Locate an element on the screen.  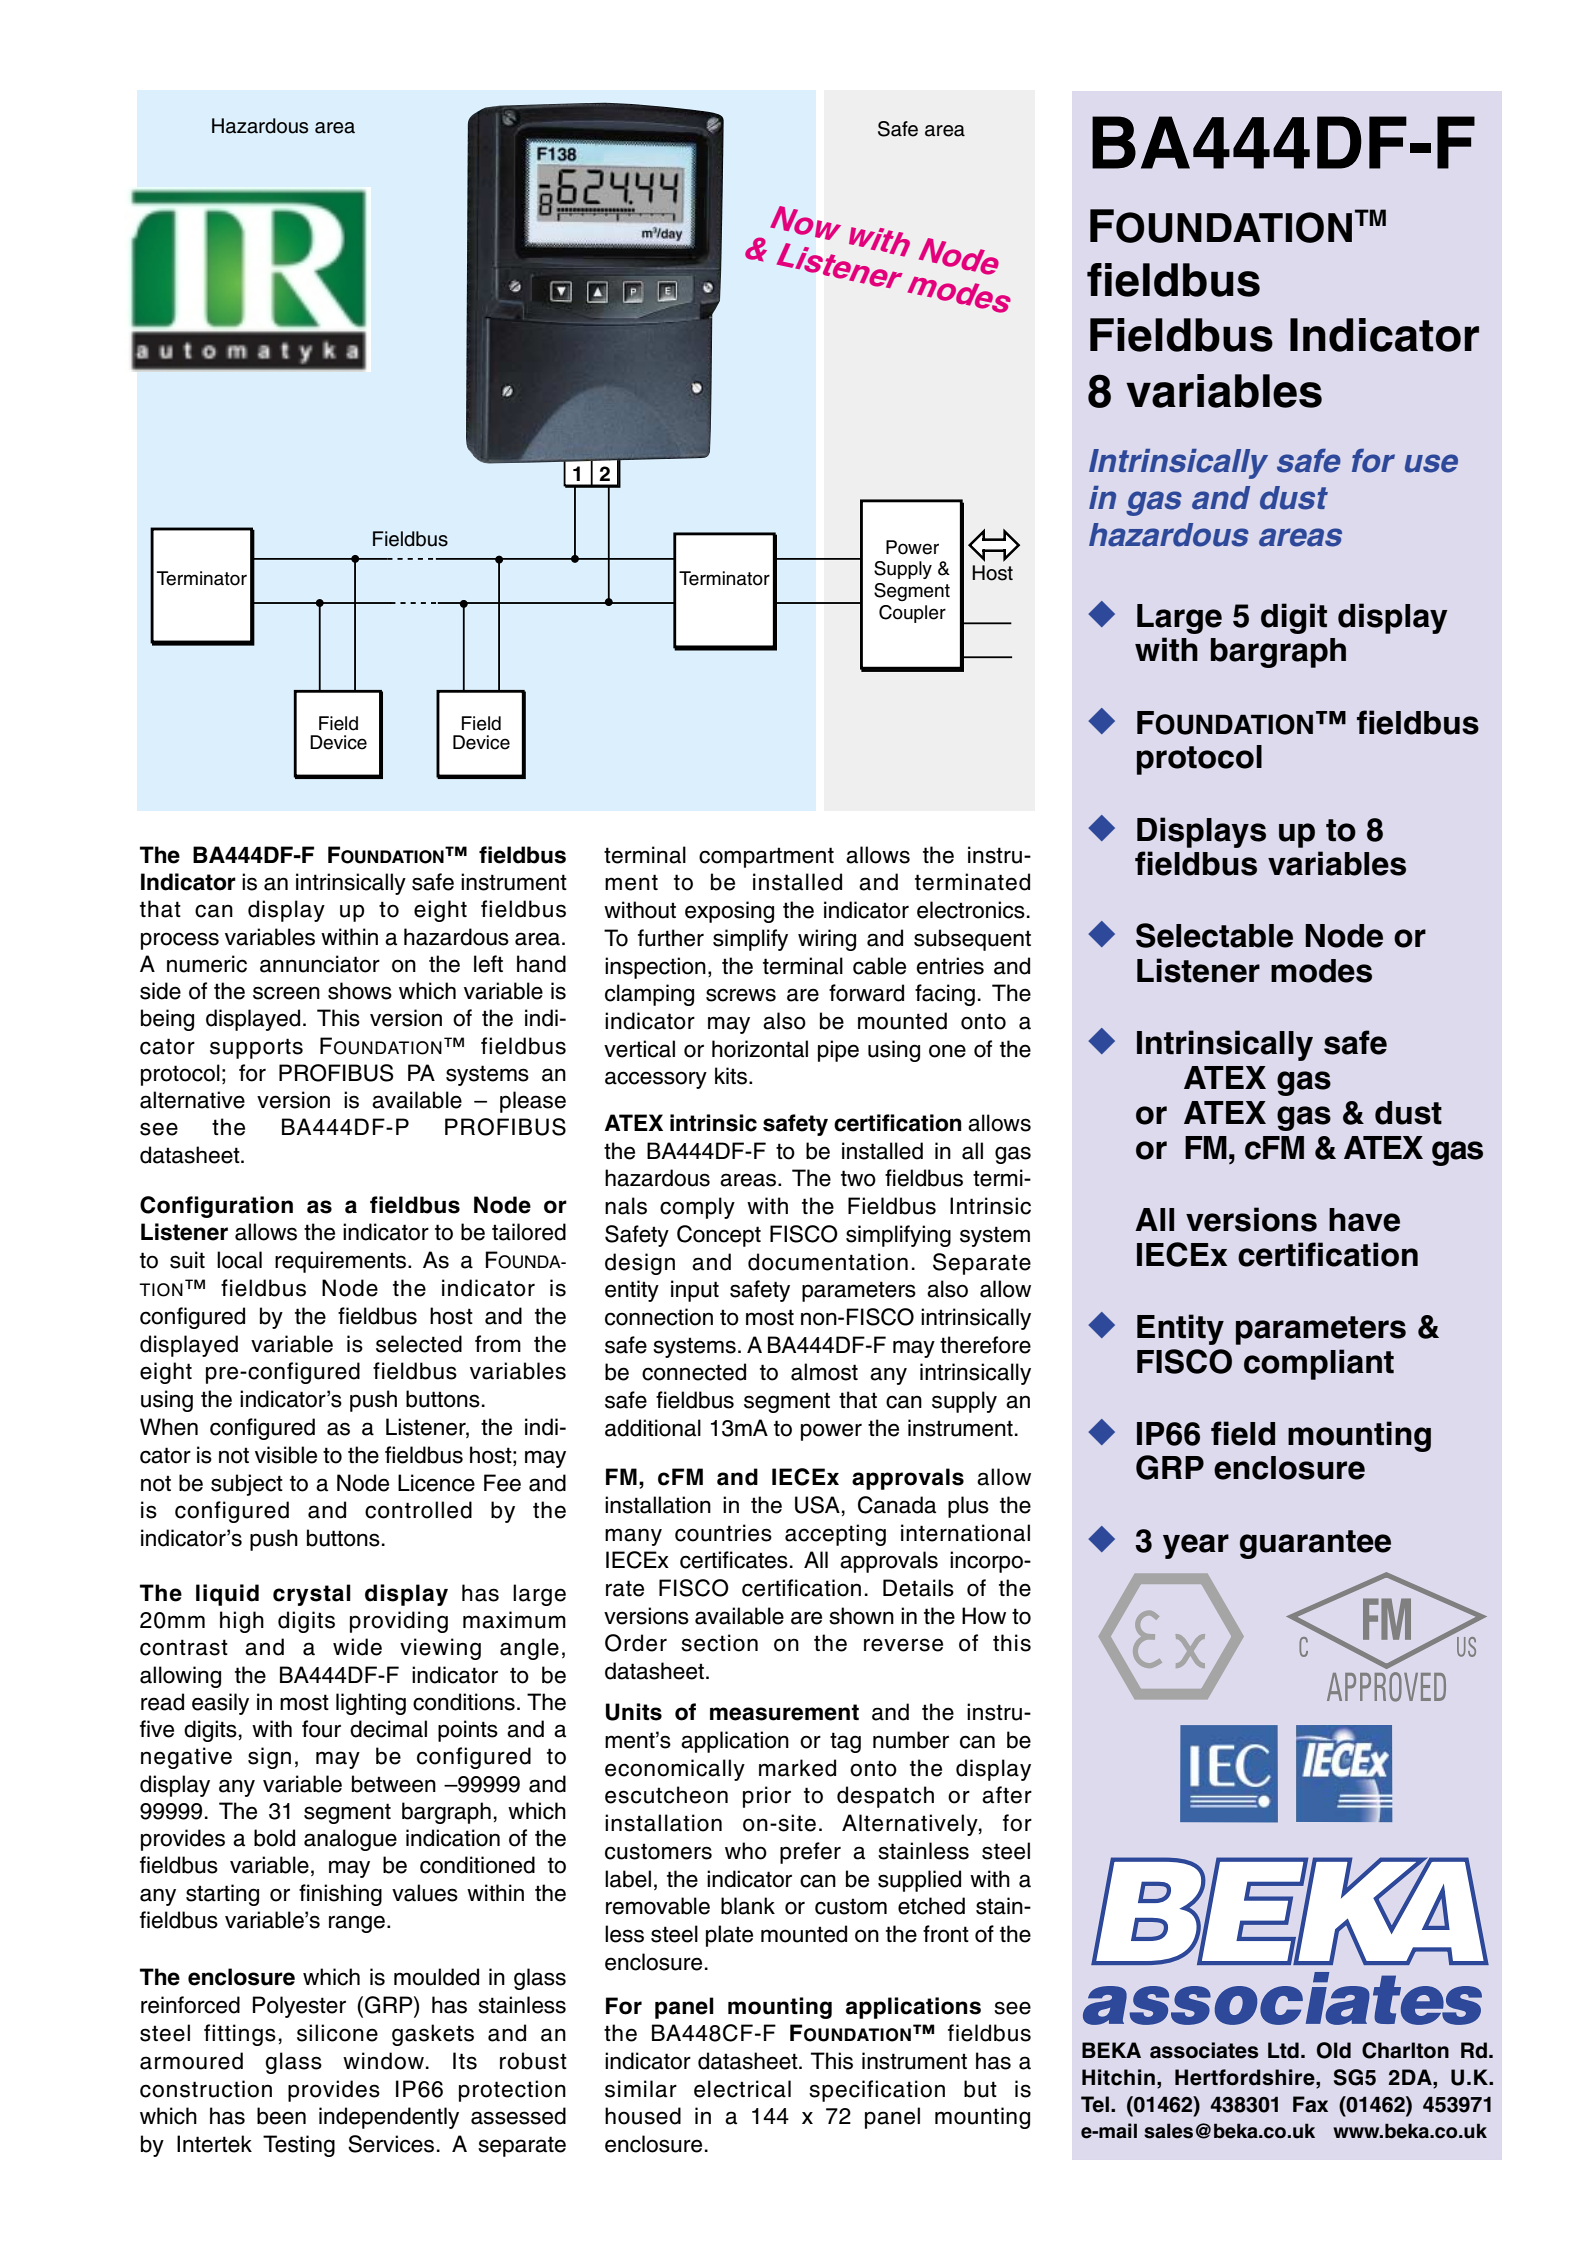
Selectable is located at coordinates (1214, 935).
